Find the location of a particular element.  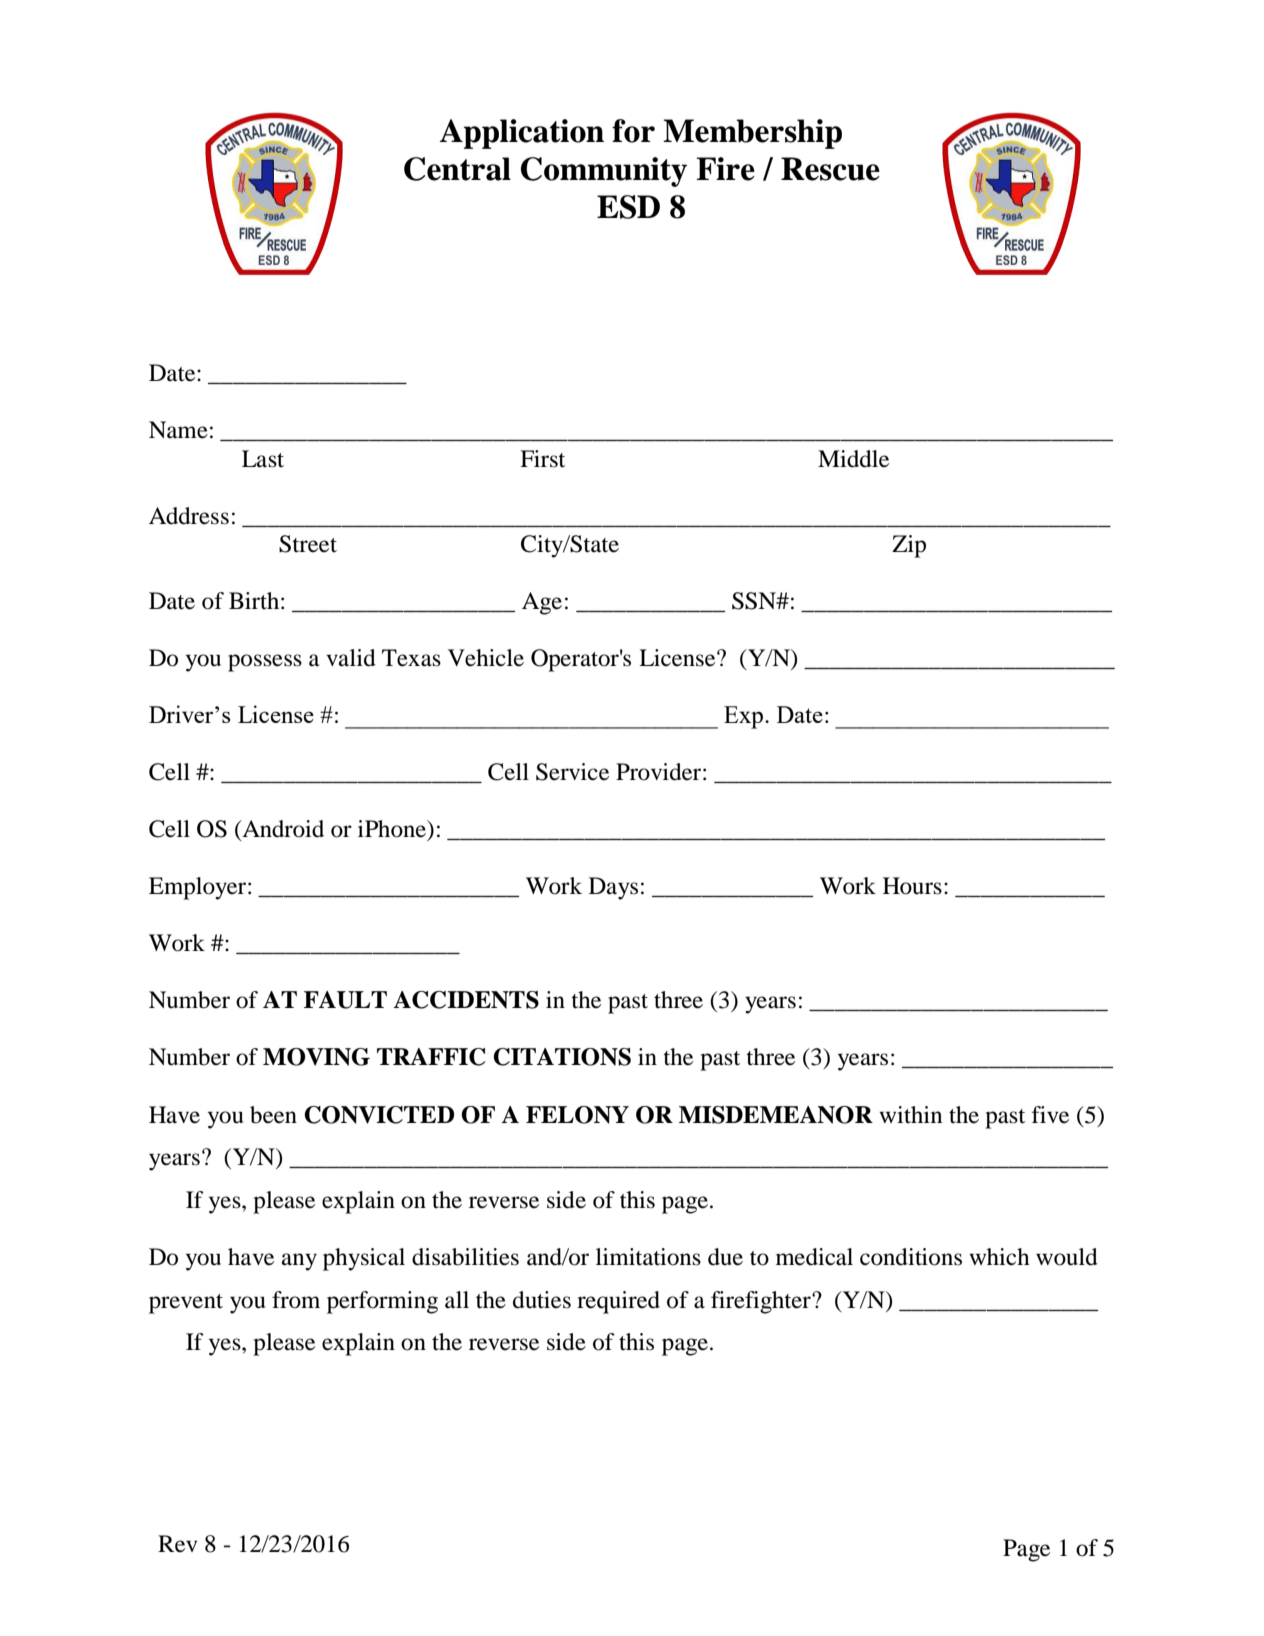

MOVING is located at coordinates (316, 1057).
